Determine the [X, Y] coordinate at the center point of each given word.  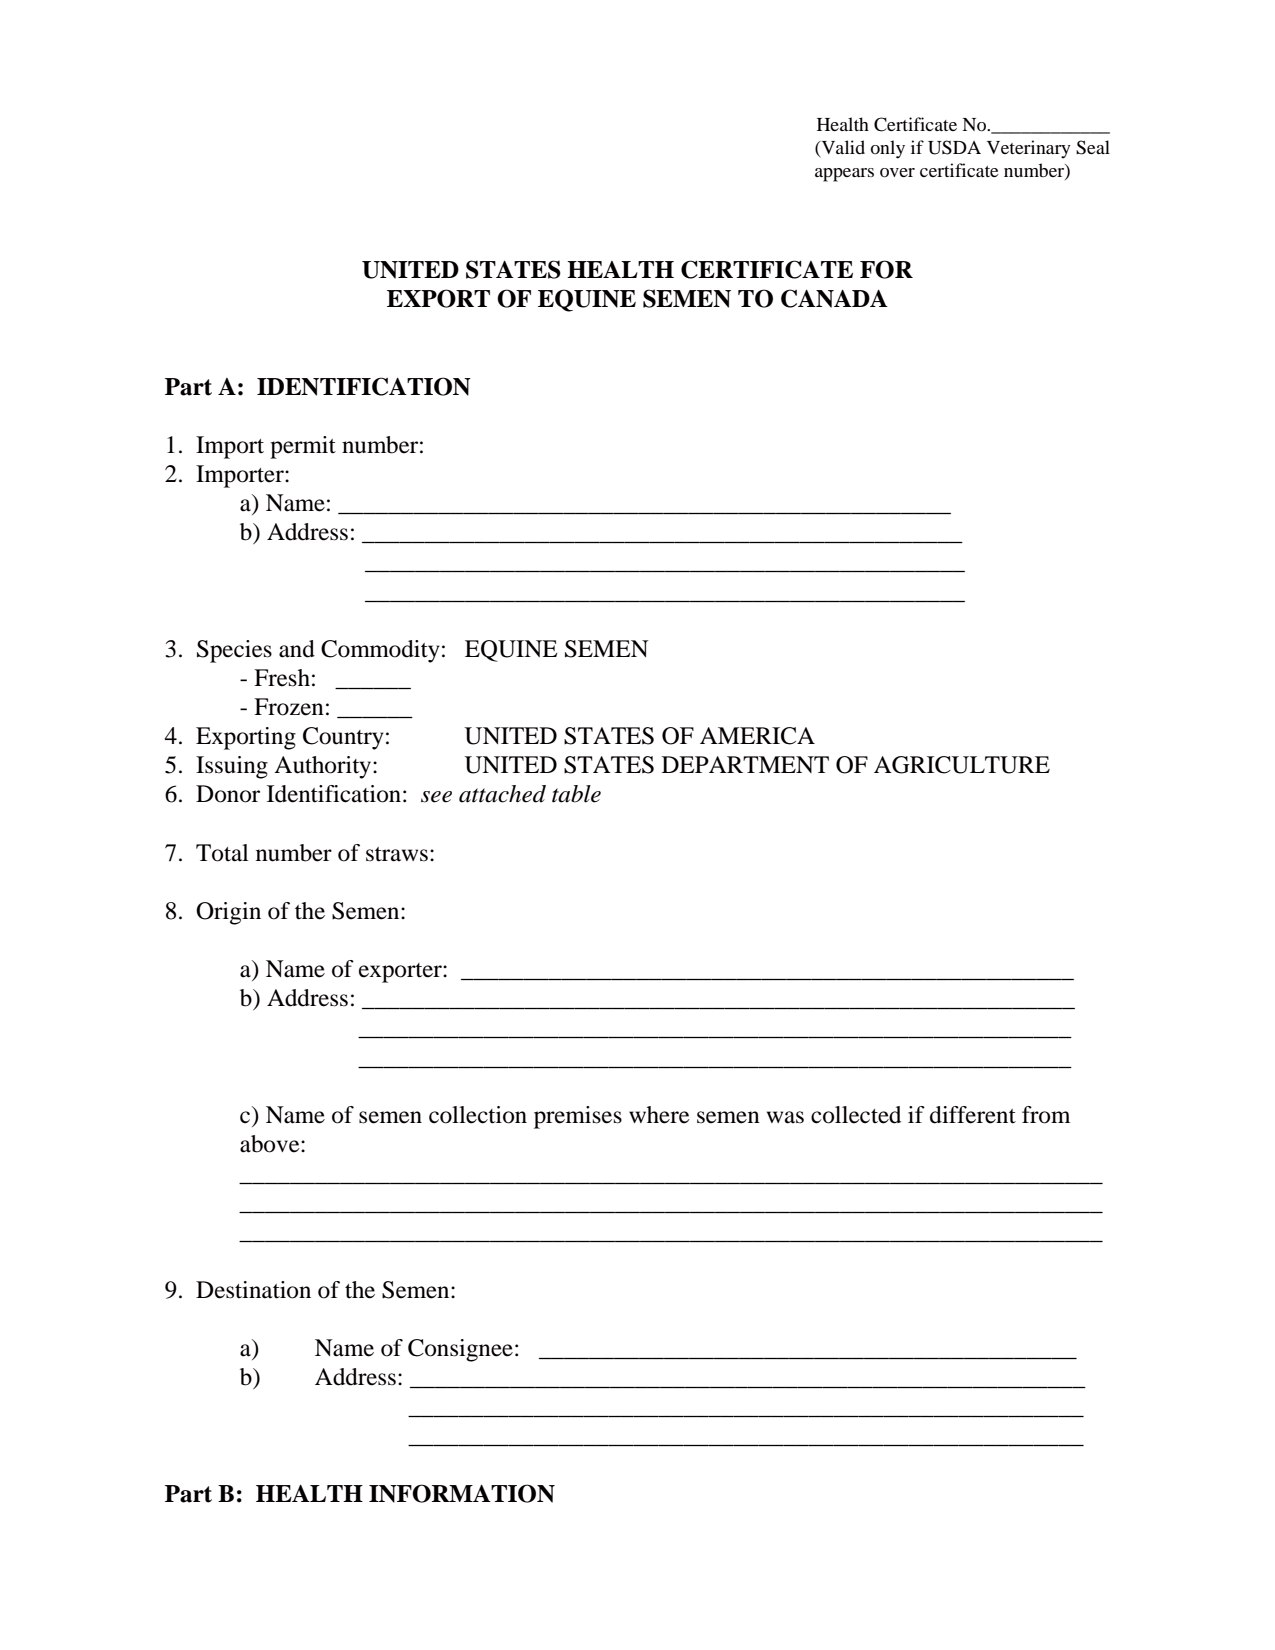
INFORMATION [462, 1493]
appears [844, 175]
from [1046, 1115]
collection [478, 1115]
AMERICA [757, 736]
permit [303, 447]
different [973, 1115]
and [297, 649]
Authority [324, 767]
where [659, 1115]
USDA [954, 147]
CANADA [834, 298]
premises [578, 1117]
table [576, 794]
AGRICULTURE [962, 765]
